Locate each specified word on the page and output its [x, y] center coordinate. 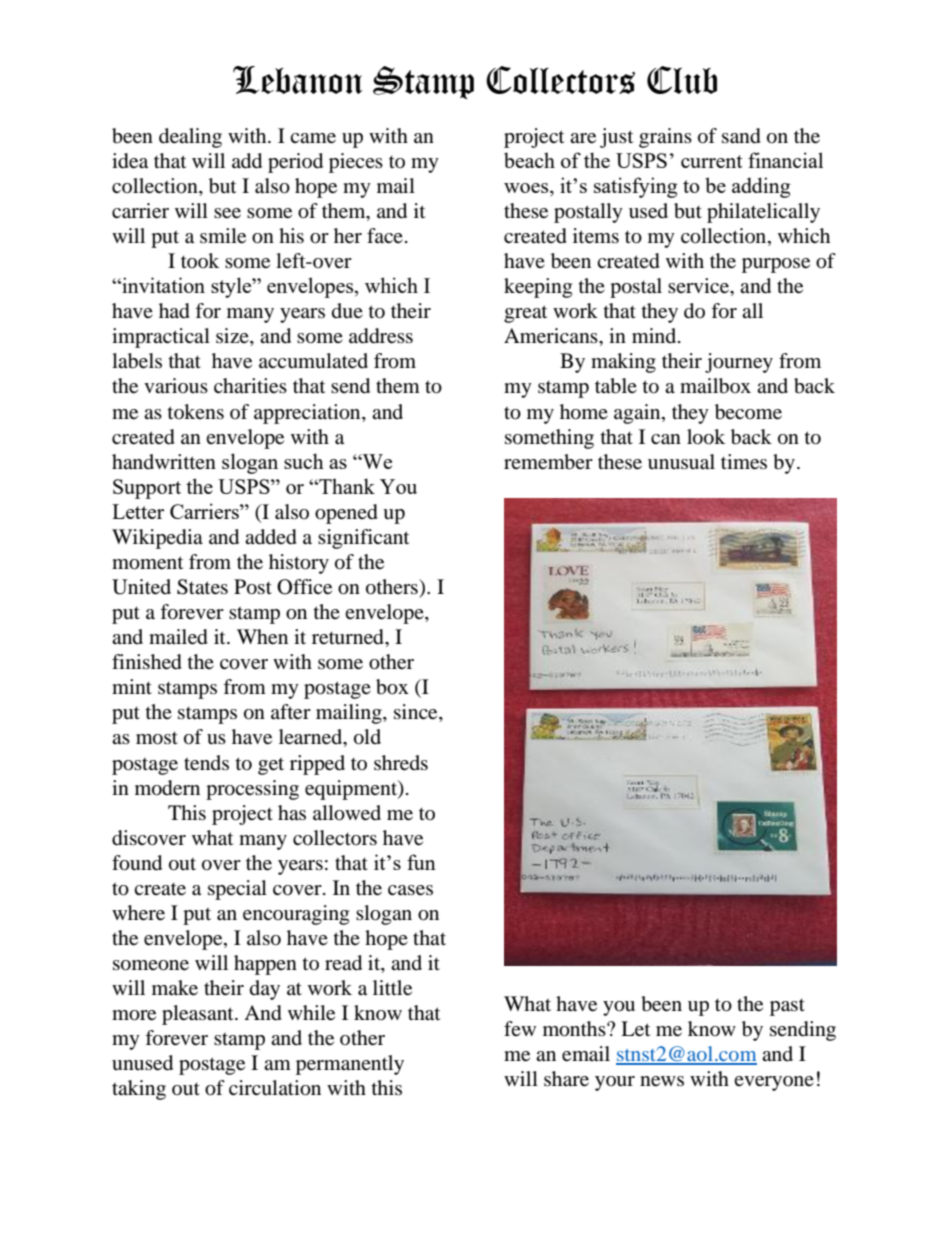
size [233, 337]
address [381, 336]
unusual [681, 462]
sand [741, 136]
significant [363, 539]
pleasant [199, 1015]
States [202, 587]
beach [529, 160]
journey [739, 363]
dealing [190, 138]
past [787, 1007]
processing [252, 790]
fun [421, 862]
